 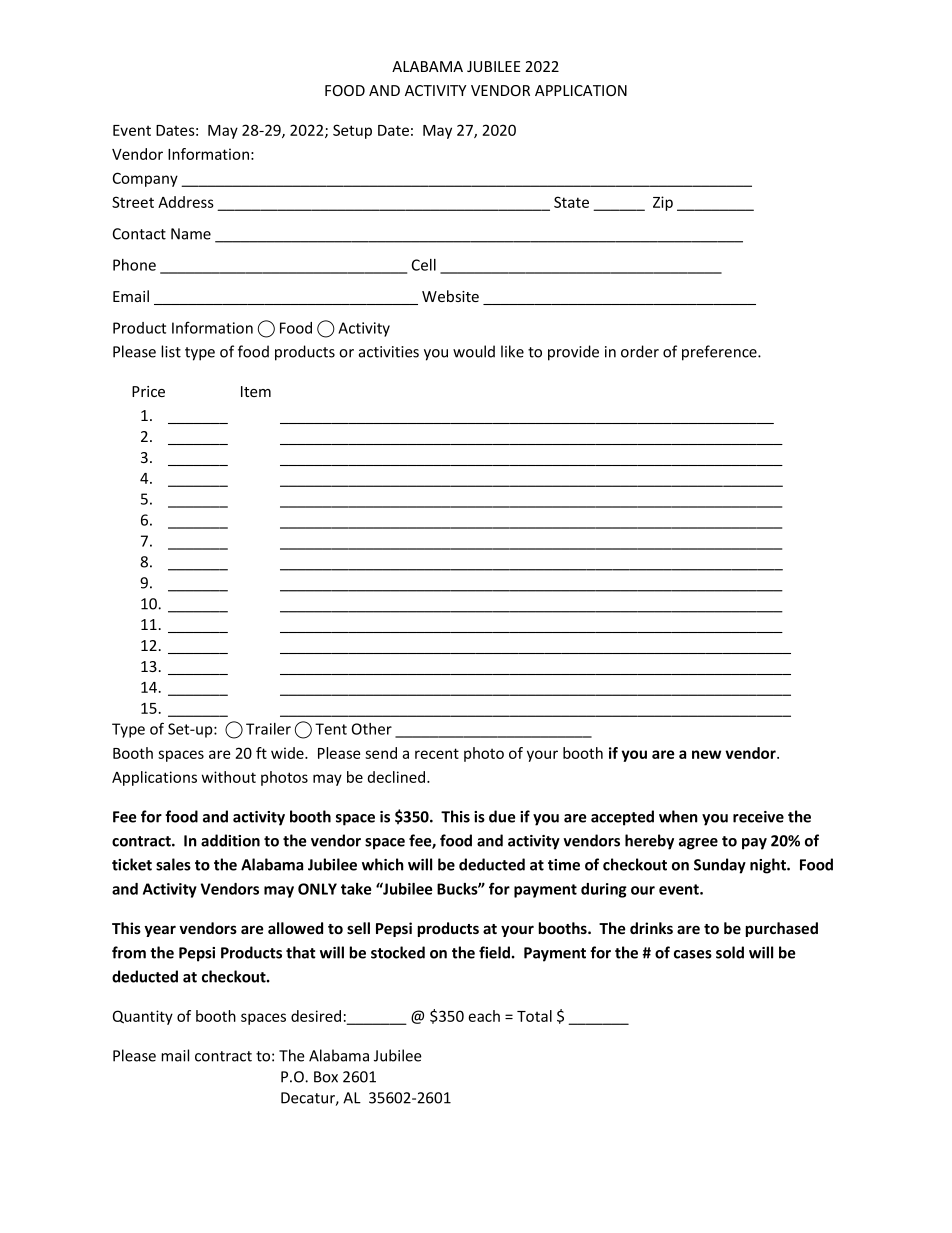 I want to click on recent, so click(x=437, y=753).
